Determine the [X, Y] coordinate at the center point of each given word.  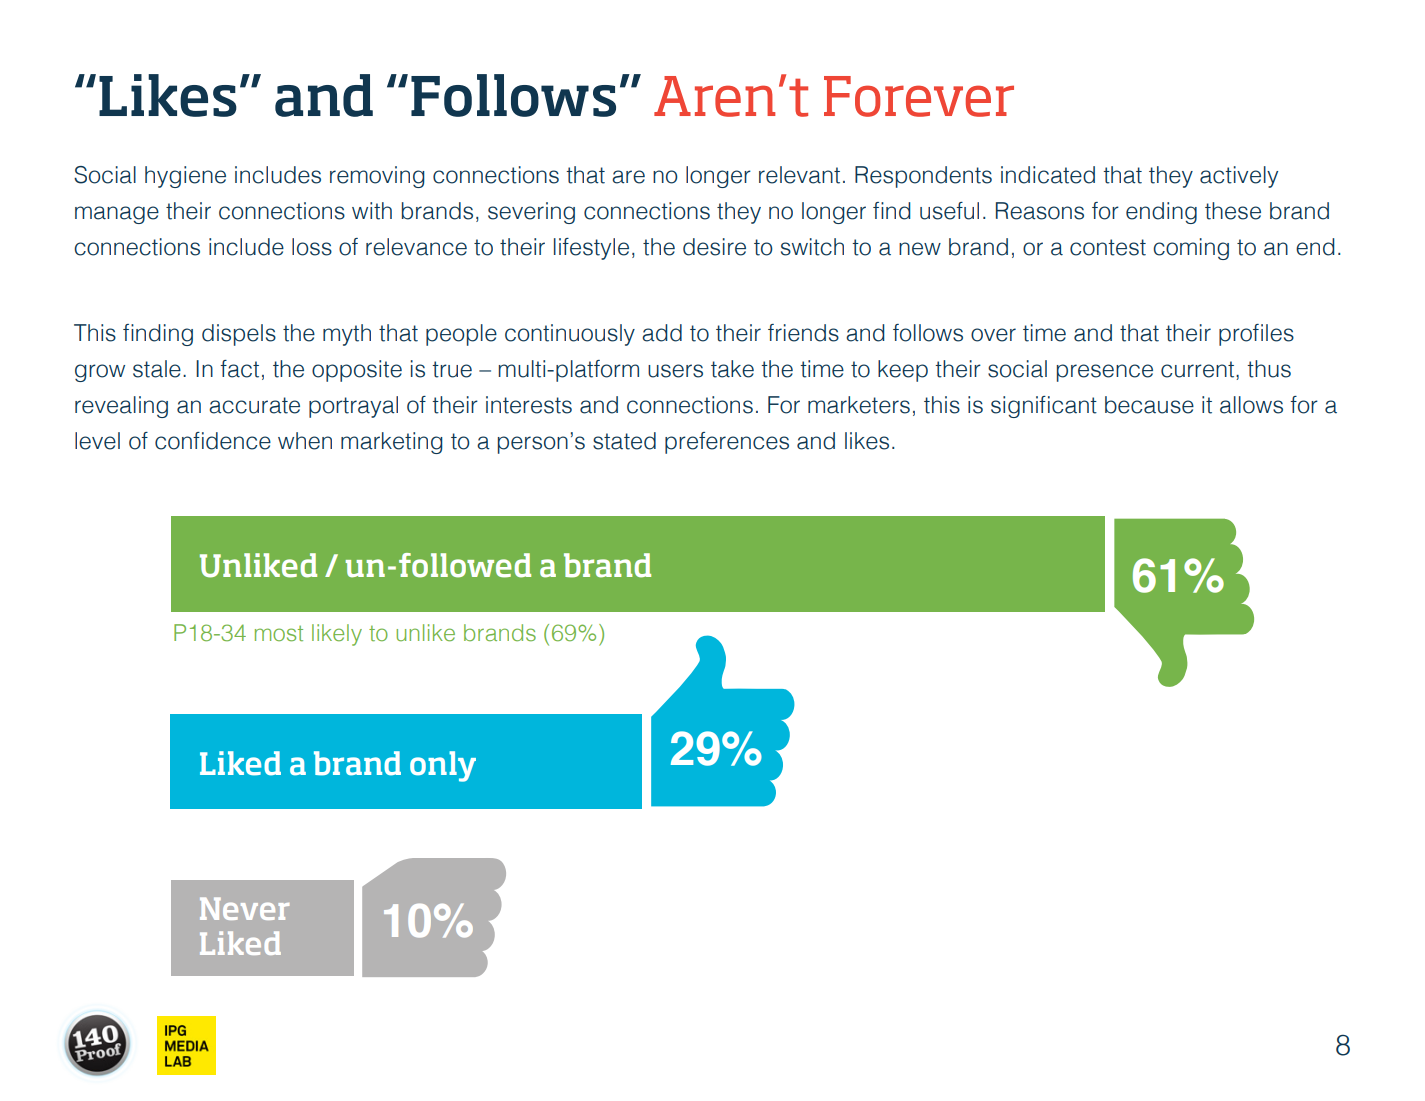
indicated [1048, 175]
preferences [727, 443]
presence [1105, 373]
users [675, 371]
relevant [799, 175]
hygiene [185, 177]
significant [1044, 407]
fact [239, 369]
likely [337, 635]
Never [244, 908]
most [279, 634]
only [443, 766]
